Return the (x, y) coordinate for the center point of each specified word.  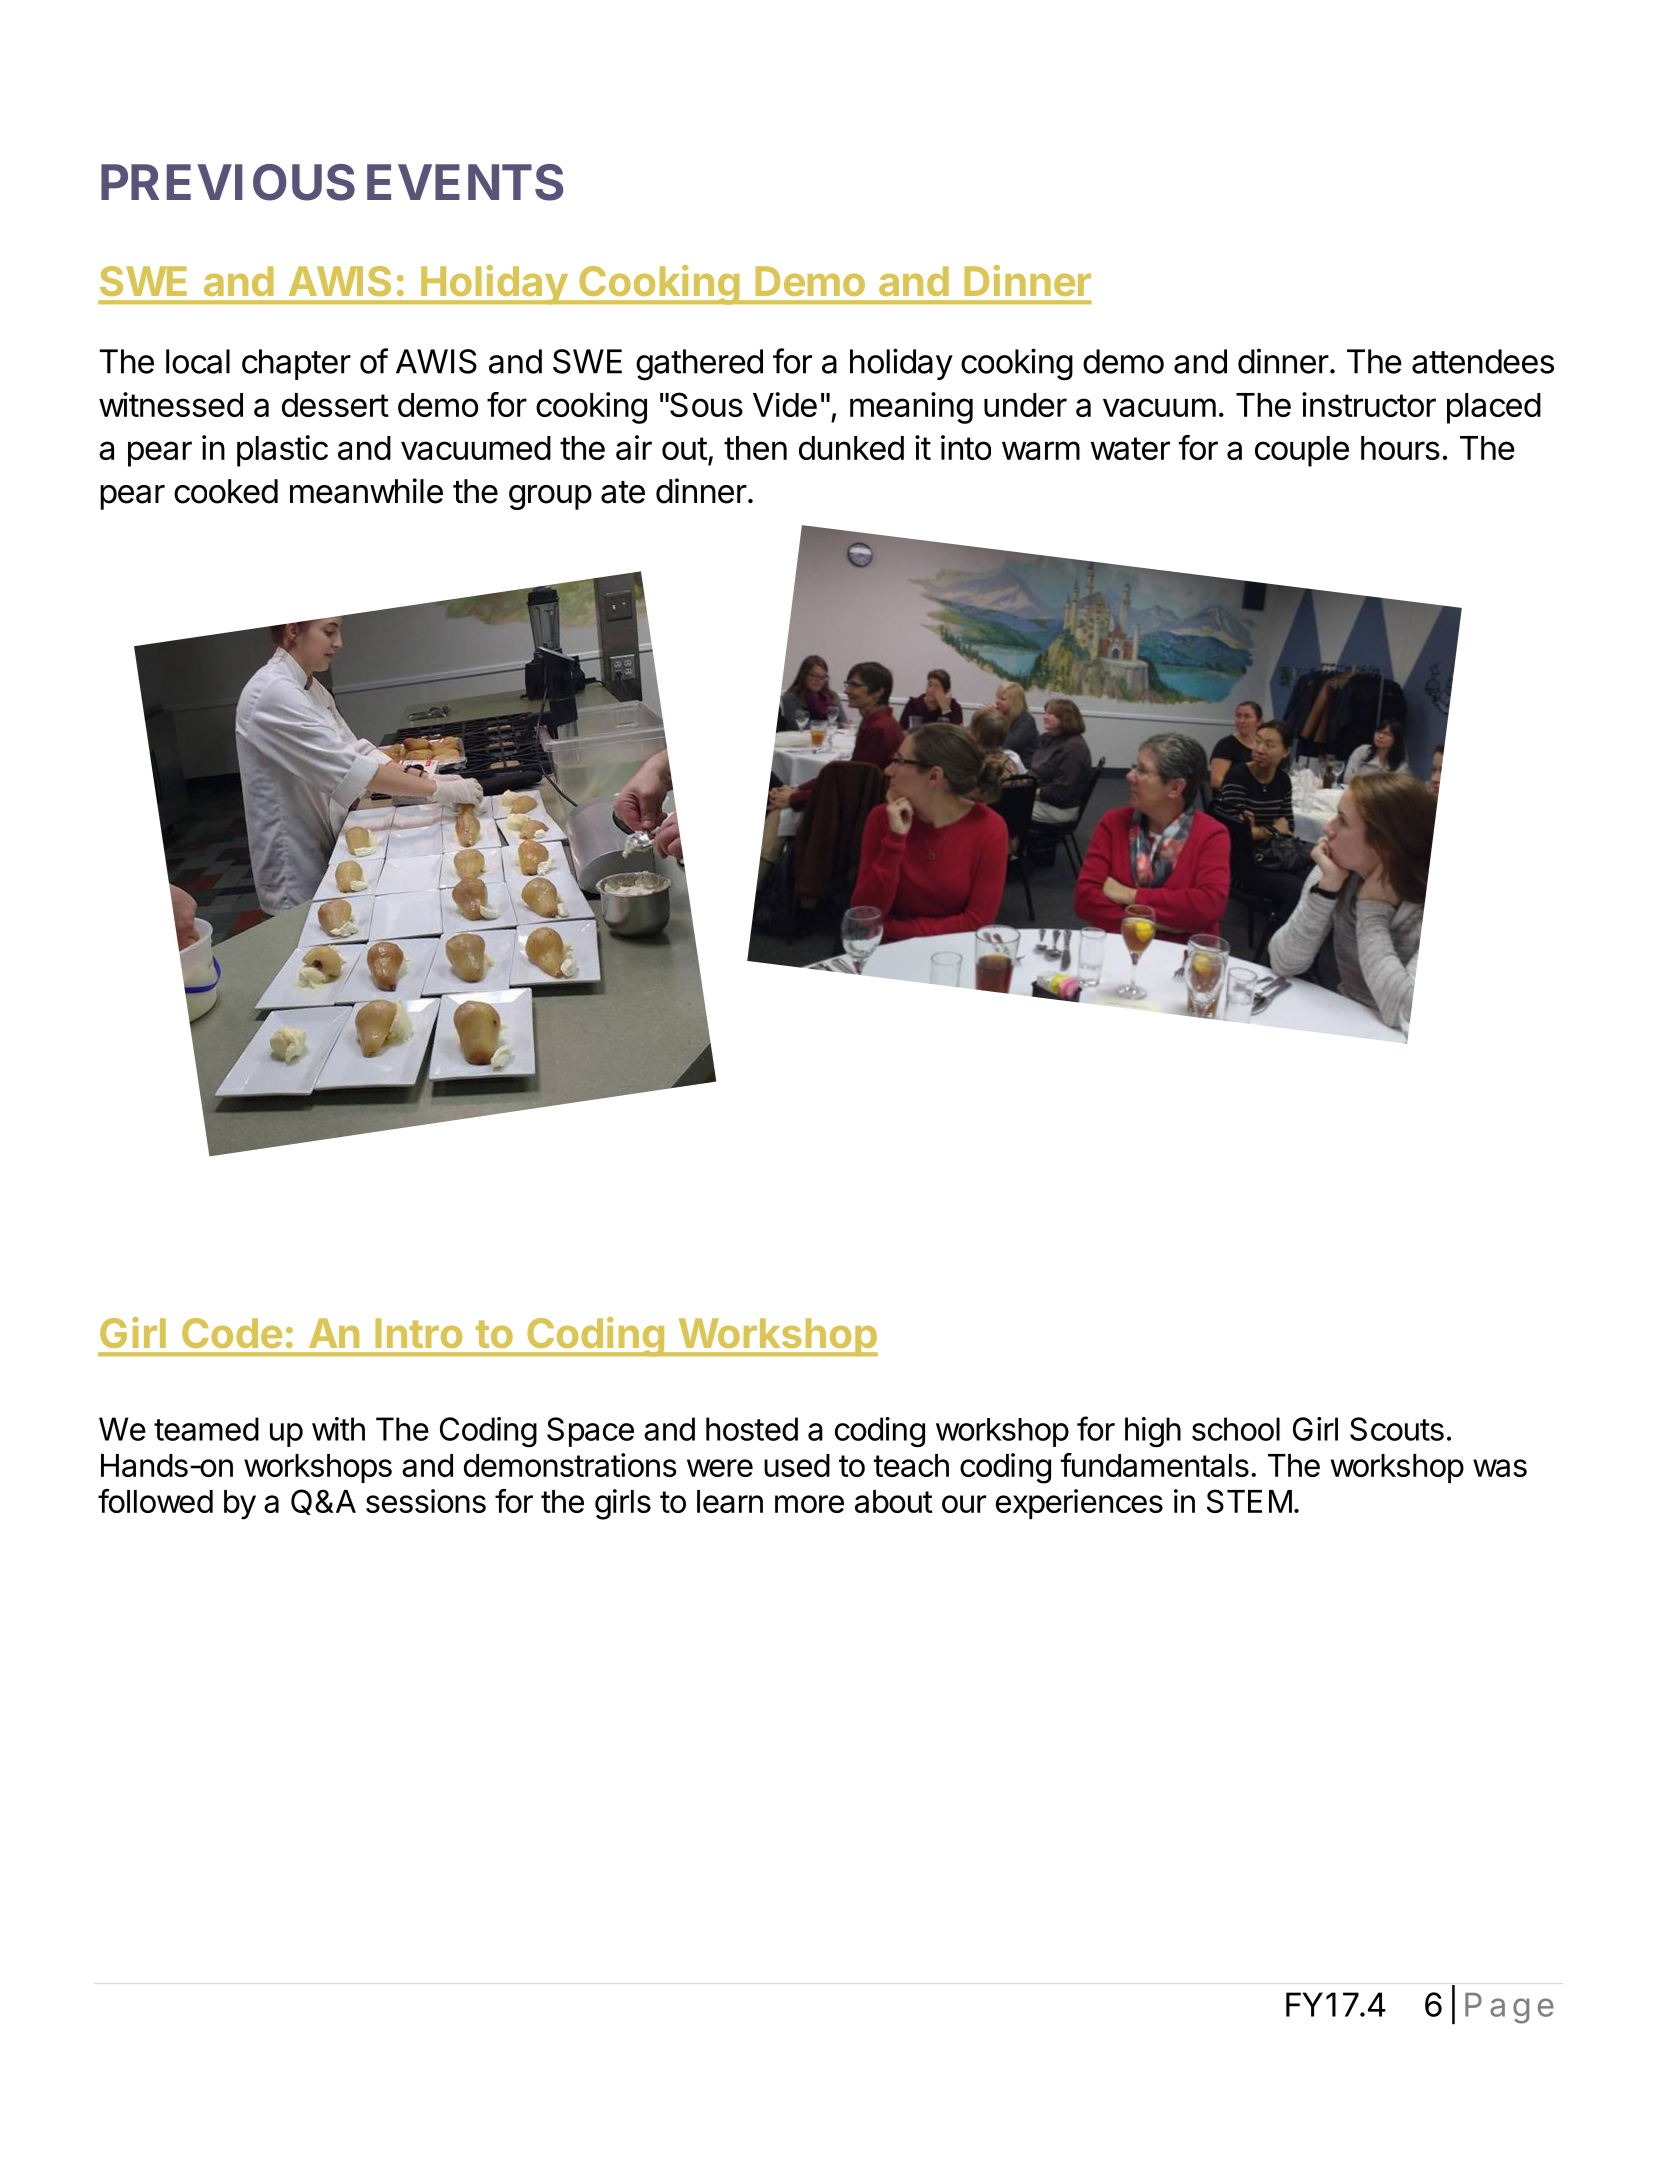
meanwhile (366, 491)
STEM (1249, 1501)
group (550, 497)
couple (1302, 451)
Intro (418, 1333)
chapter (296, 364)
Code (232, 1333)
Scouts (1397, 1429)
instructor (1369, 404)
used (797, 1465)
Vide (785, 404)
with (338, 1429)
